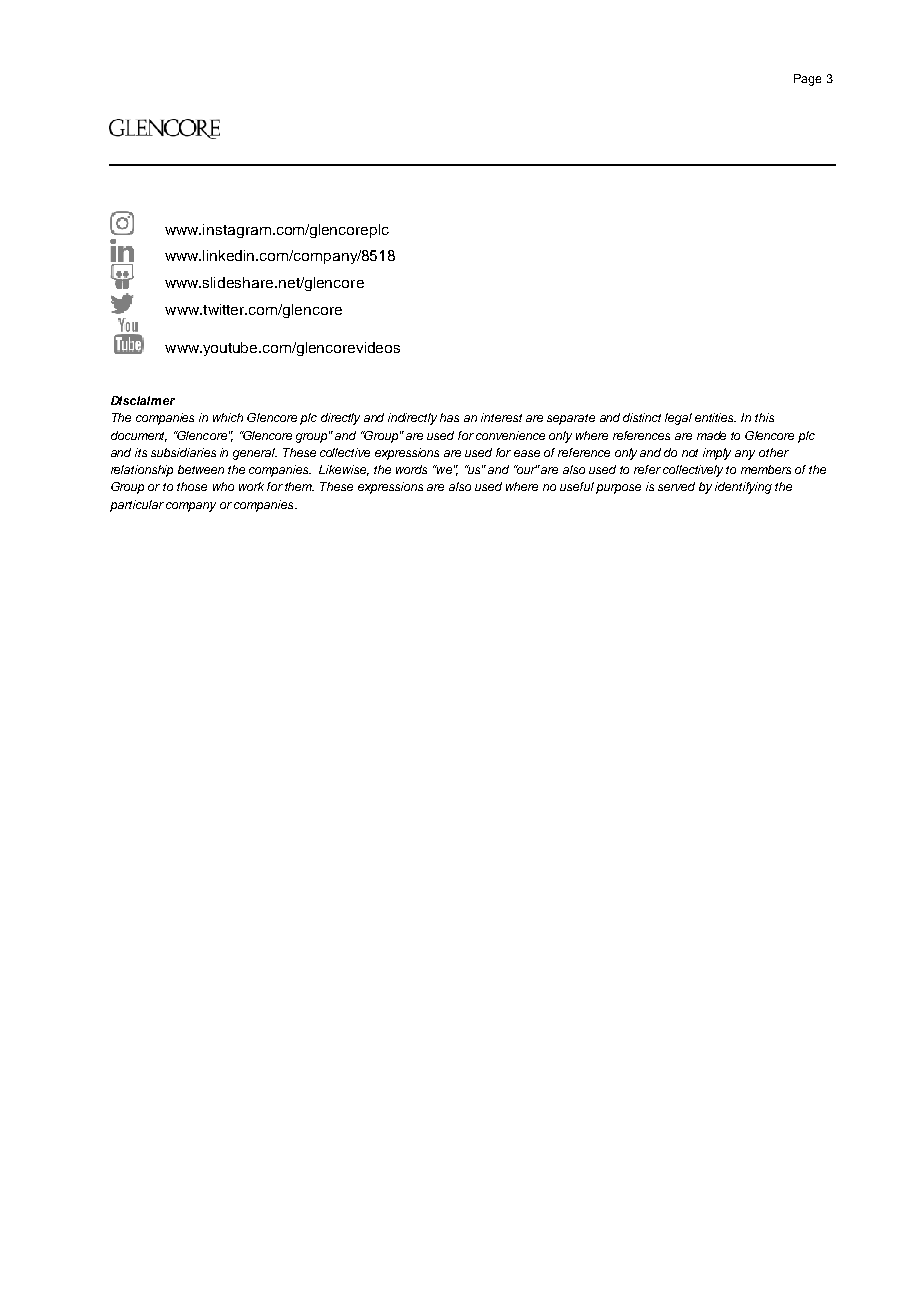 This screenshot has width=924, height=1309. Describe the element at coordinates (642, 417) in the screenshot. I see `distinct` at that location.
